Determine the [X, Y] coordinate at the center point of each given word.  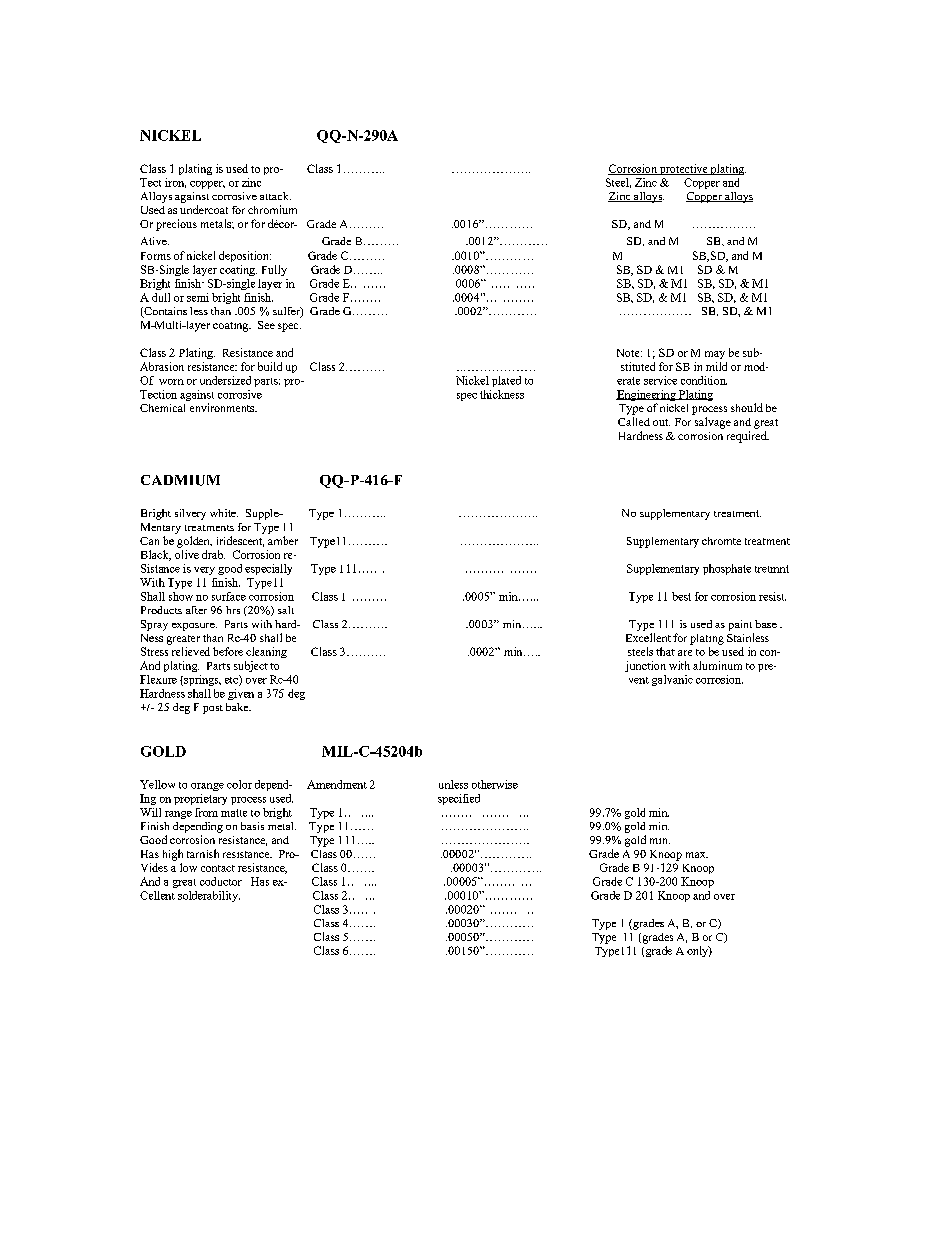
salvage [713, 423]
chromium [272, 209]
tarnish [203, 853]
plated [506, 381]
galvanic [672, 680]
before [228, 651]
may [715, 355]
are [685, 653]
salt [286, 610]
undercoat [204, 209]
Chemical [162, 408]
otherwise [495, 784]
